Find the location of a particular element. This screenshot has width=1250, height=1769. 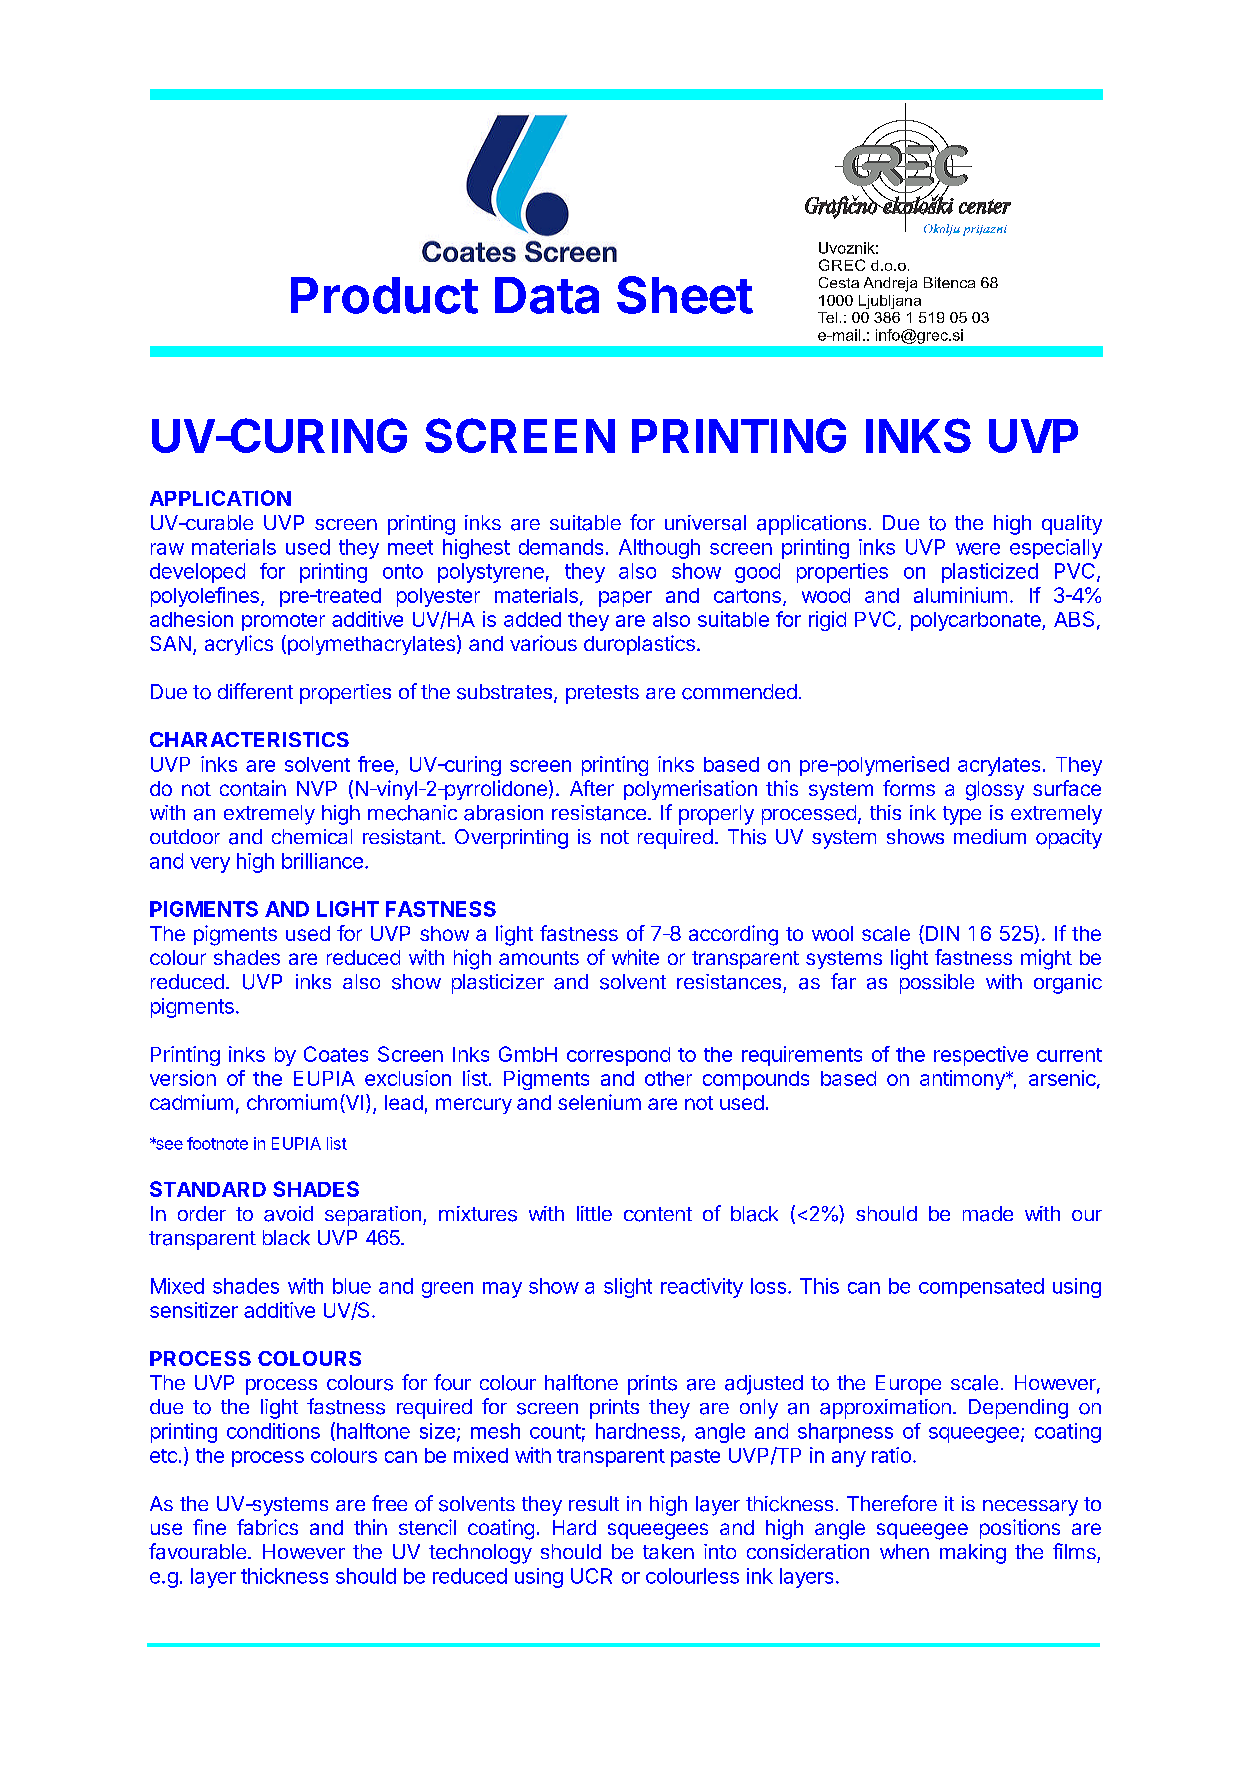

antimony is located at coordinates (963, 1080).
